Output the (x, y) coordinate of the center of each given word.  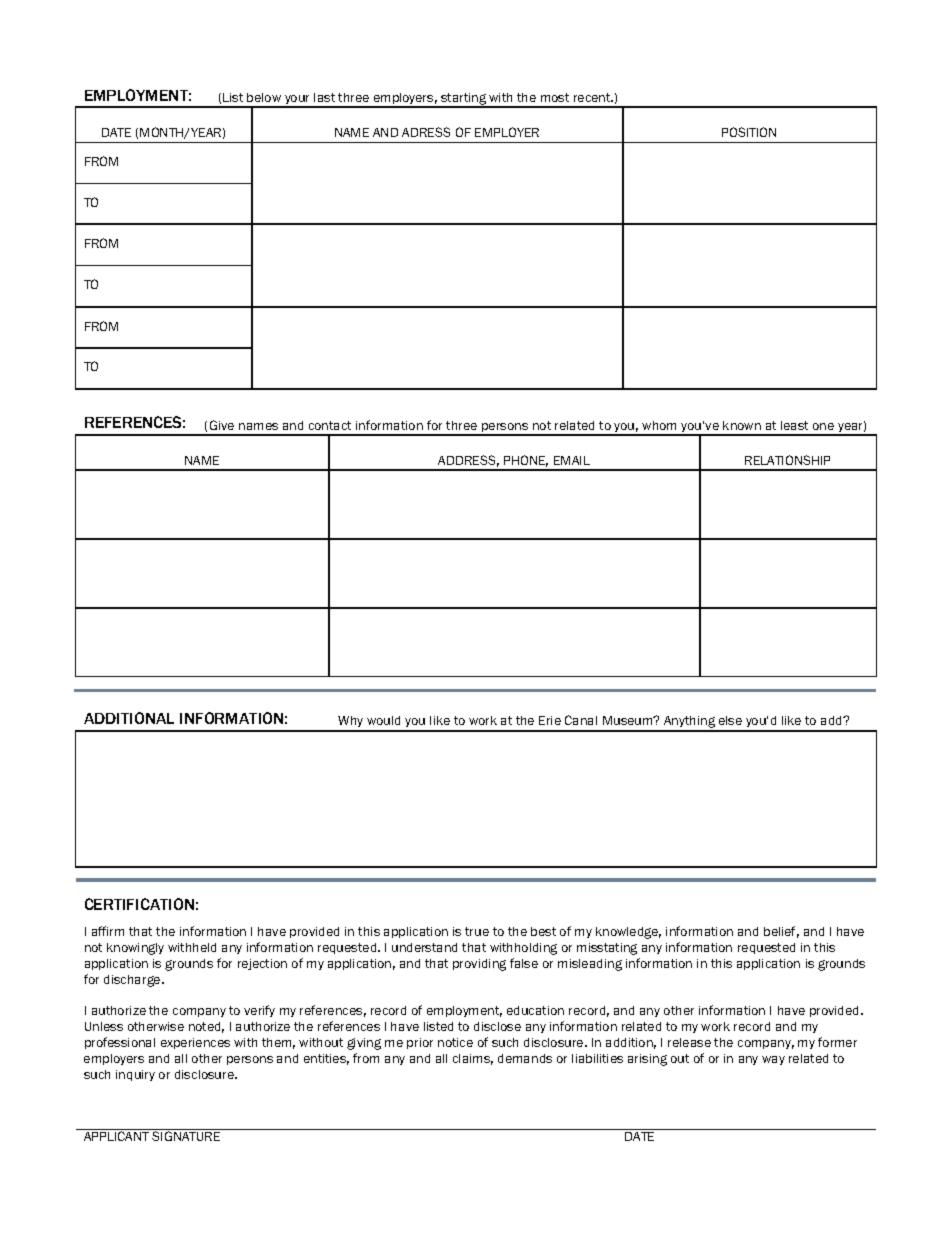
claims (473, 1059)
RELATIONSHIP (787, 460)
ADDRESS (468, 461)
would (383, 720)
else (730, 720)
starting (464, 100)
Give (222, 425)
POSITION (749, 132)
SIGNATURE (186, 1136)
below (264, 97)
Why (351, 723)
